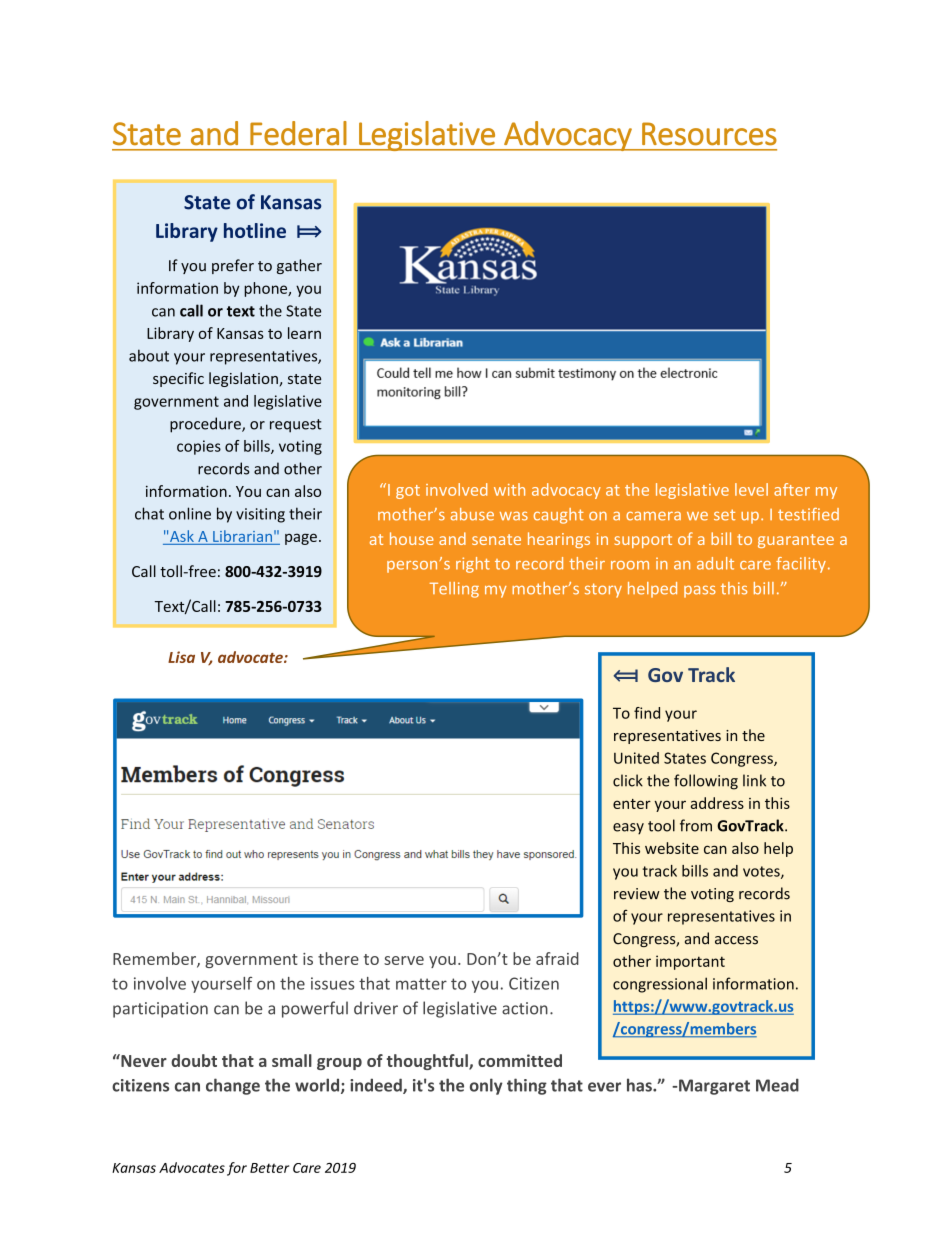  Describe the element at coordinates (299, 266) in the image. I see `gather` at that location.
